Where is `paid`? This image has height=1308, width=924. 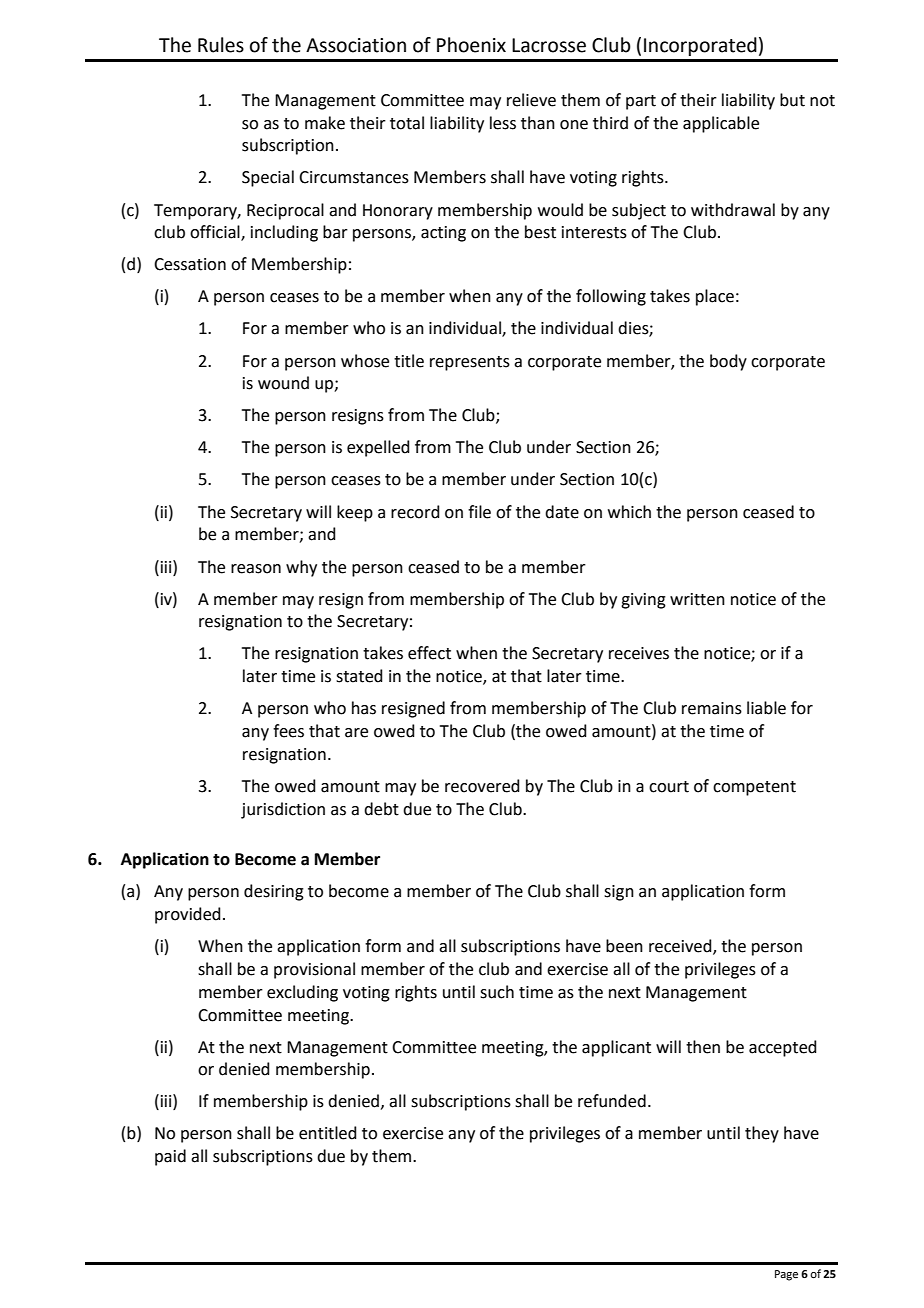 paid is located at coordinates (170, 1157).
